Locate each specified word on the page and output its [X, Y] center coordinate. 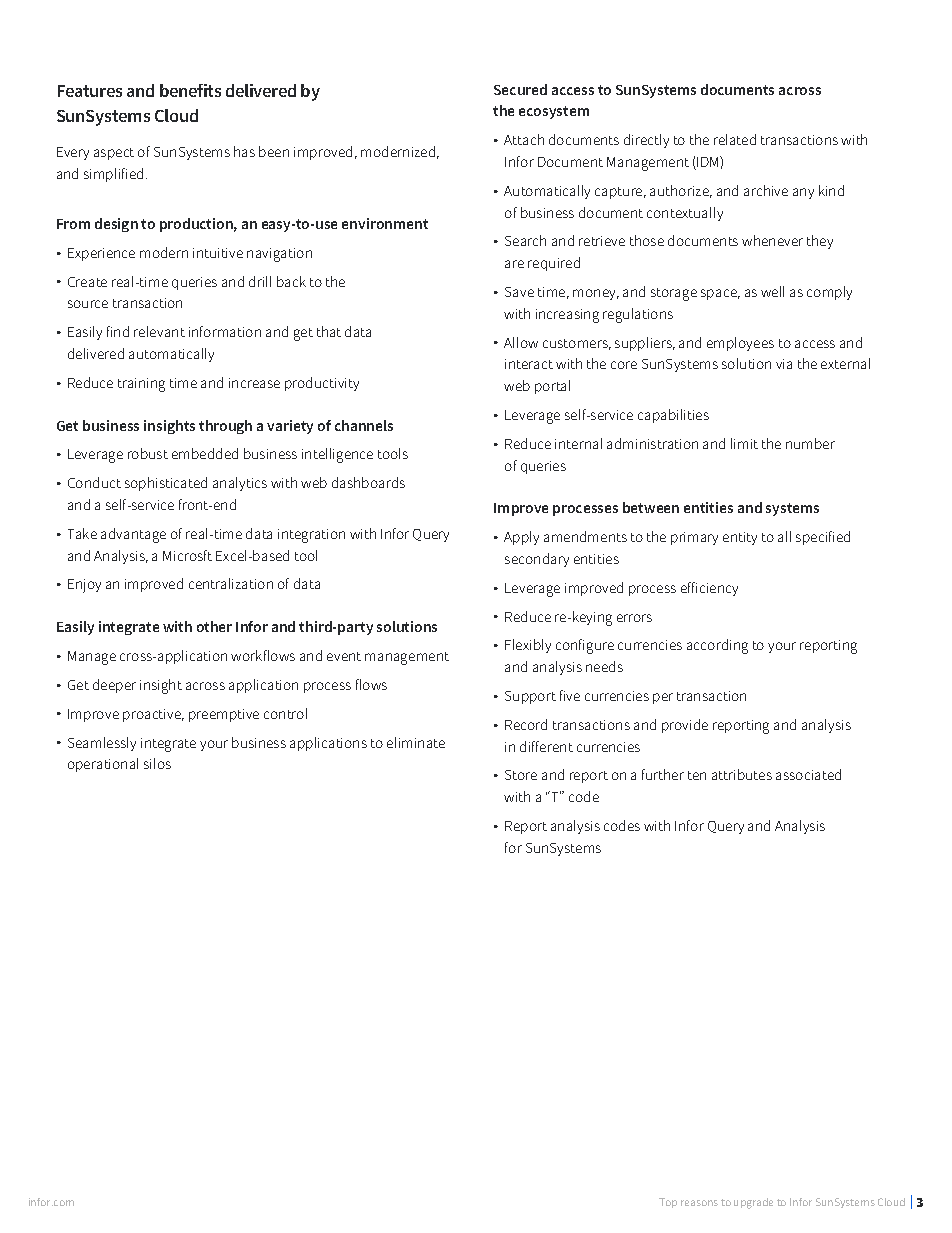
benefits [190, 90]
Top [668, 1203]
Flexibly [528, 646]
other [214, 626]
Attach [524, 139]
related [735, 139]
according [717, 646]
